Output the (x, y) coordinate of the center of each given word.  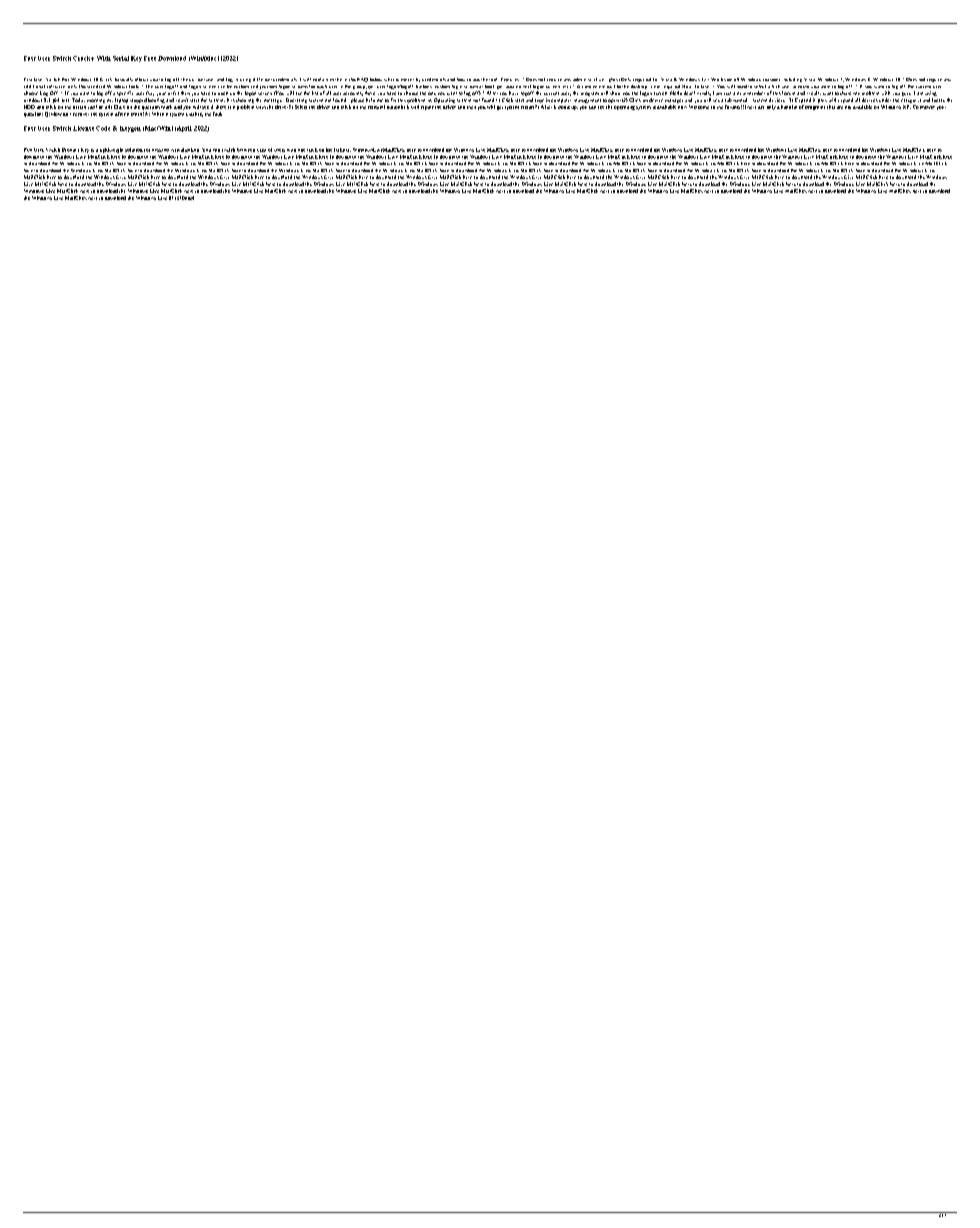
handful (789, 107)
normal (523, 86)
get (500, 108)
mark (166, 107)
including (793, 80)
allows (141, 79)
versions (771, 80)
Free (150, 58)
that (831, 107)
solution (134, 150)
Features (510, 79)
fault (217, 114)
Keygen (130, 129)
